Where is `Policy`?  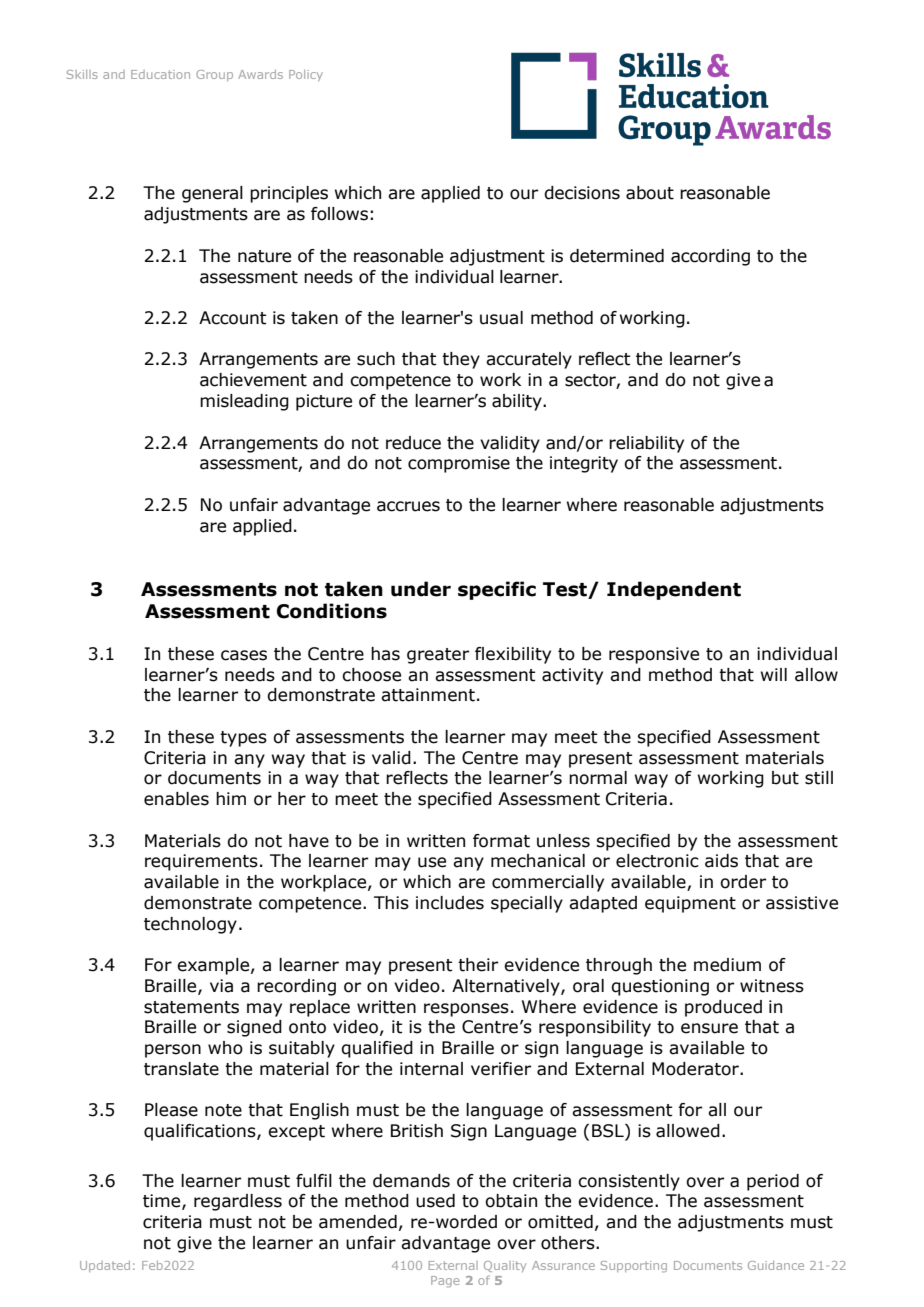 Policy is located at coordinates (306, 75).
